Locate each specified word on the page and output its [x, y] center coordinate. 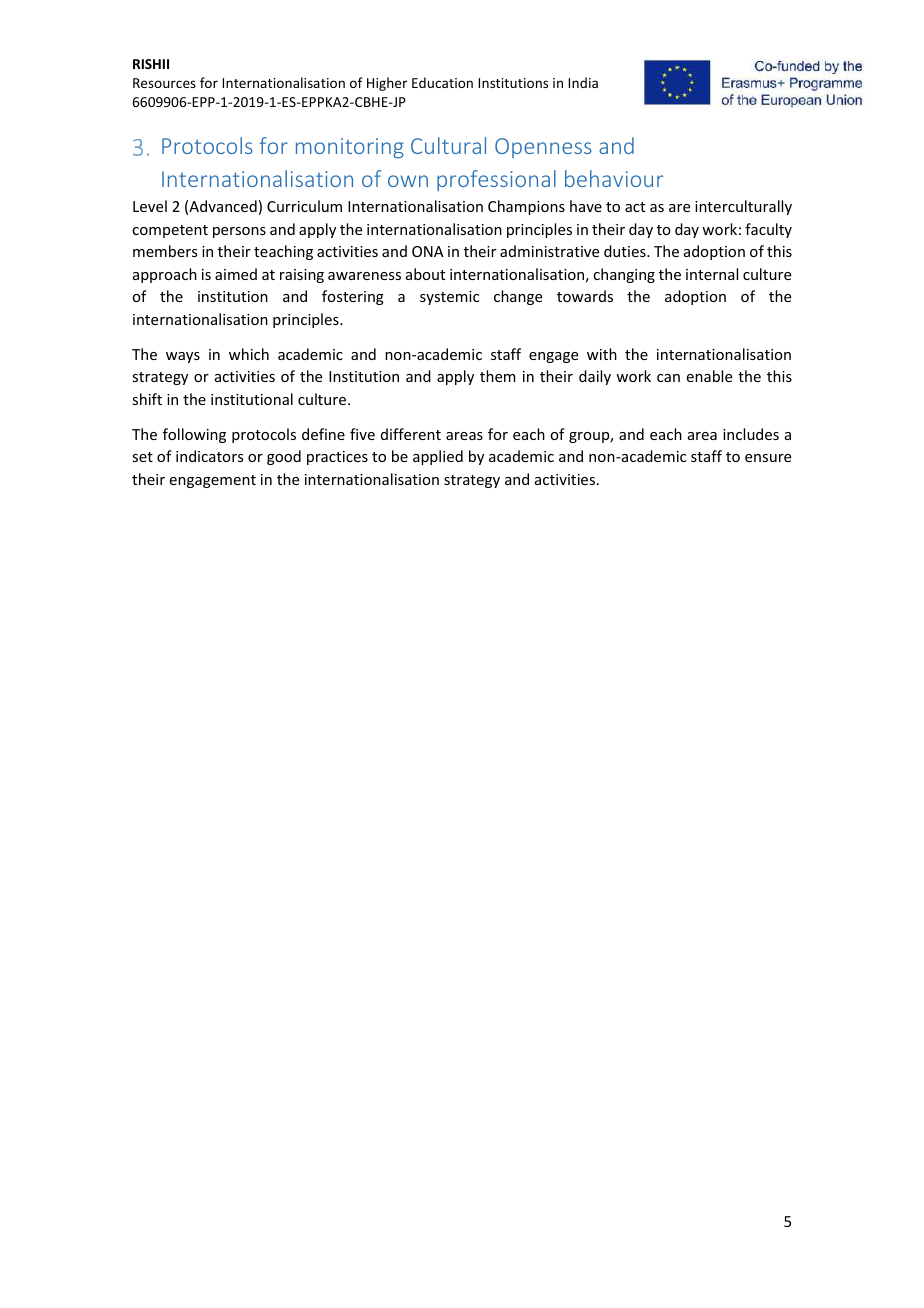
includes [751, 434]
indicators [209, 456]
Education [442, 82]
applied [438, 457]
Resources [164, 83]
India [583, 82]
